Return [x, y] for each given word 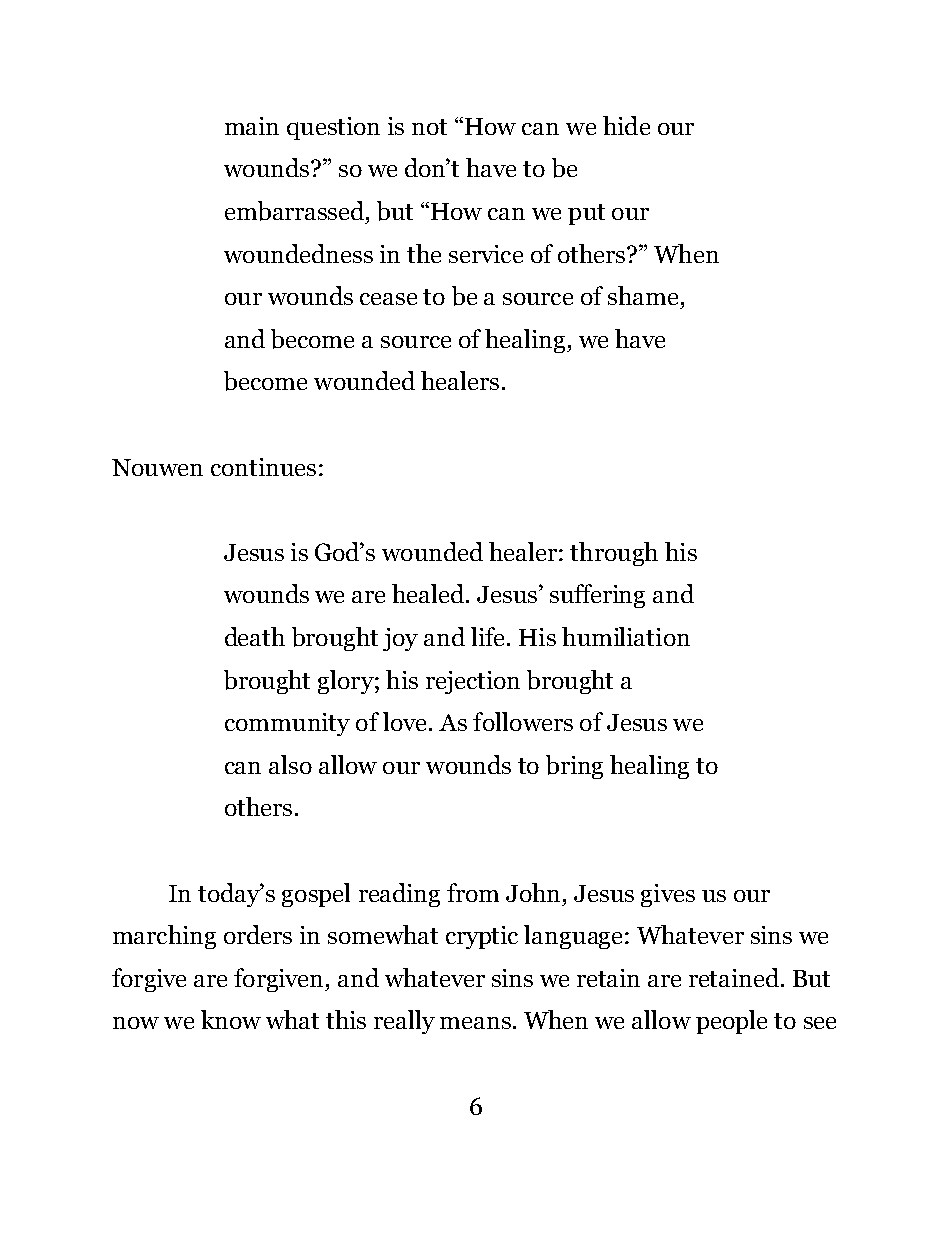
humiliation [626, 636]
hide [626, 125]
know [231, 1019]
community [287, 724]
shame [643, 295]
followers [523, 721]
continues [263, 467]
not [429, 127]
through [614, 554]
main [252, 126]
